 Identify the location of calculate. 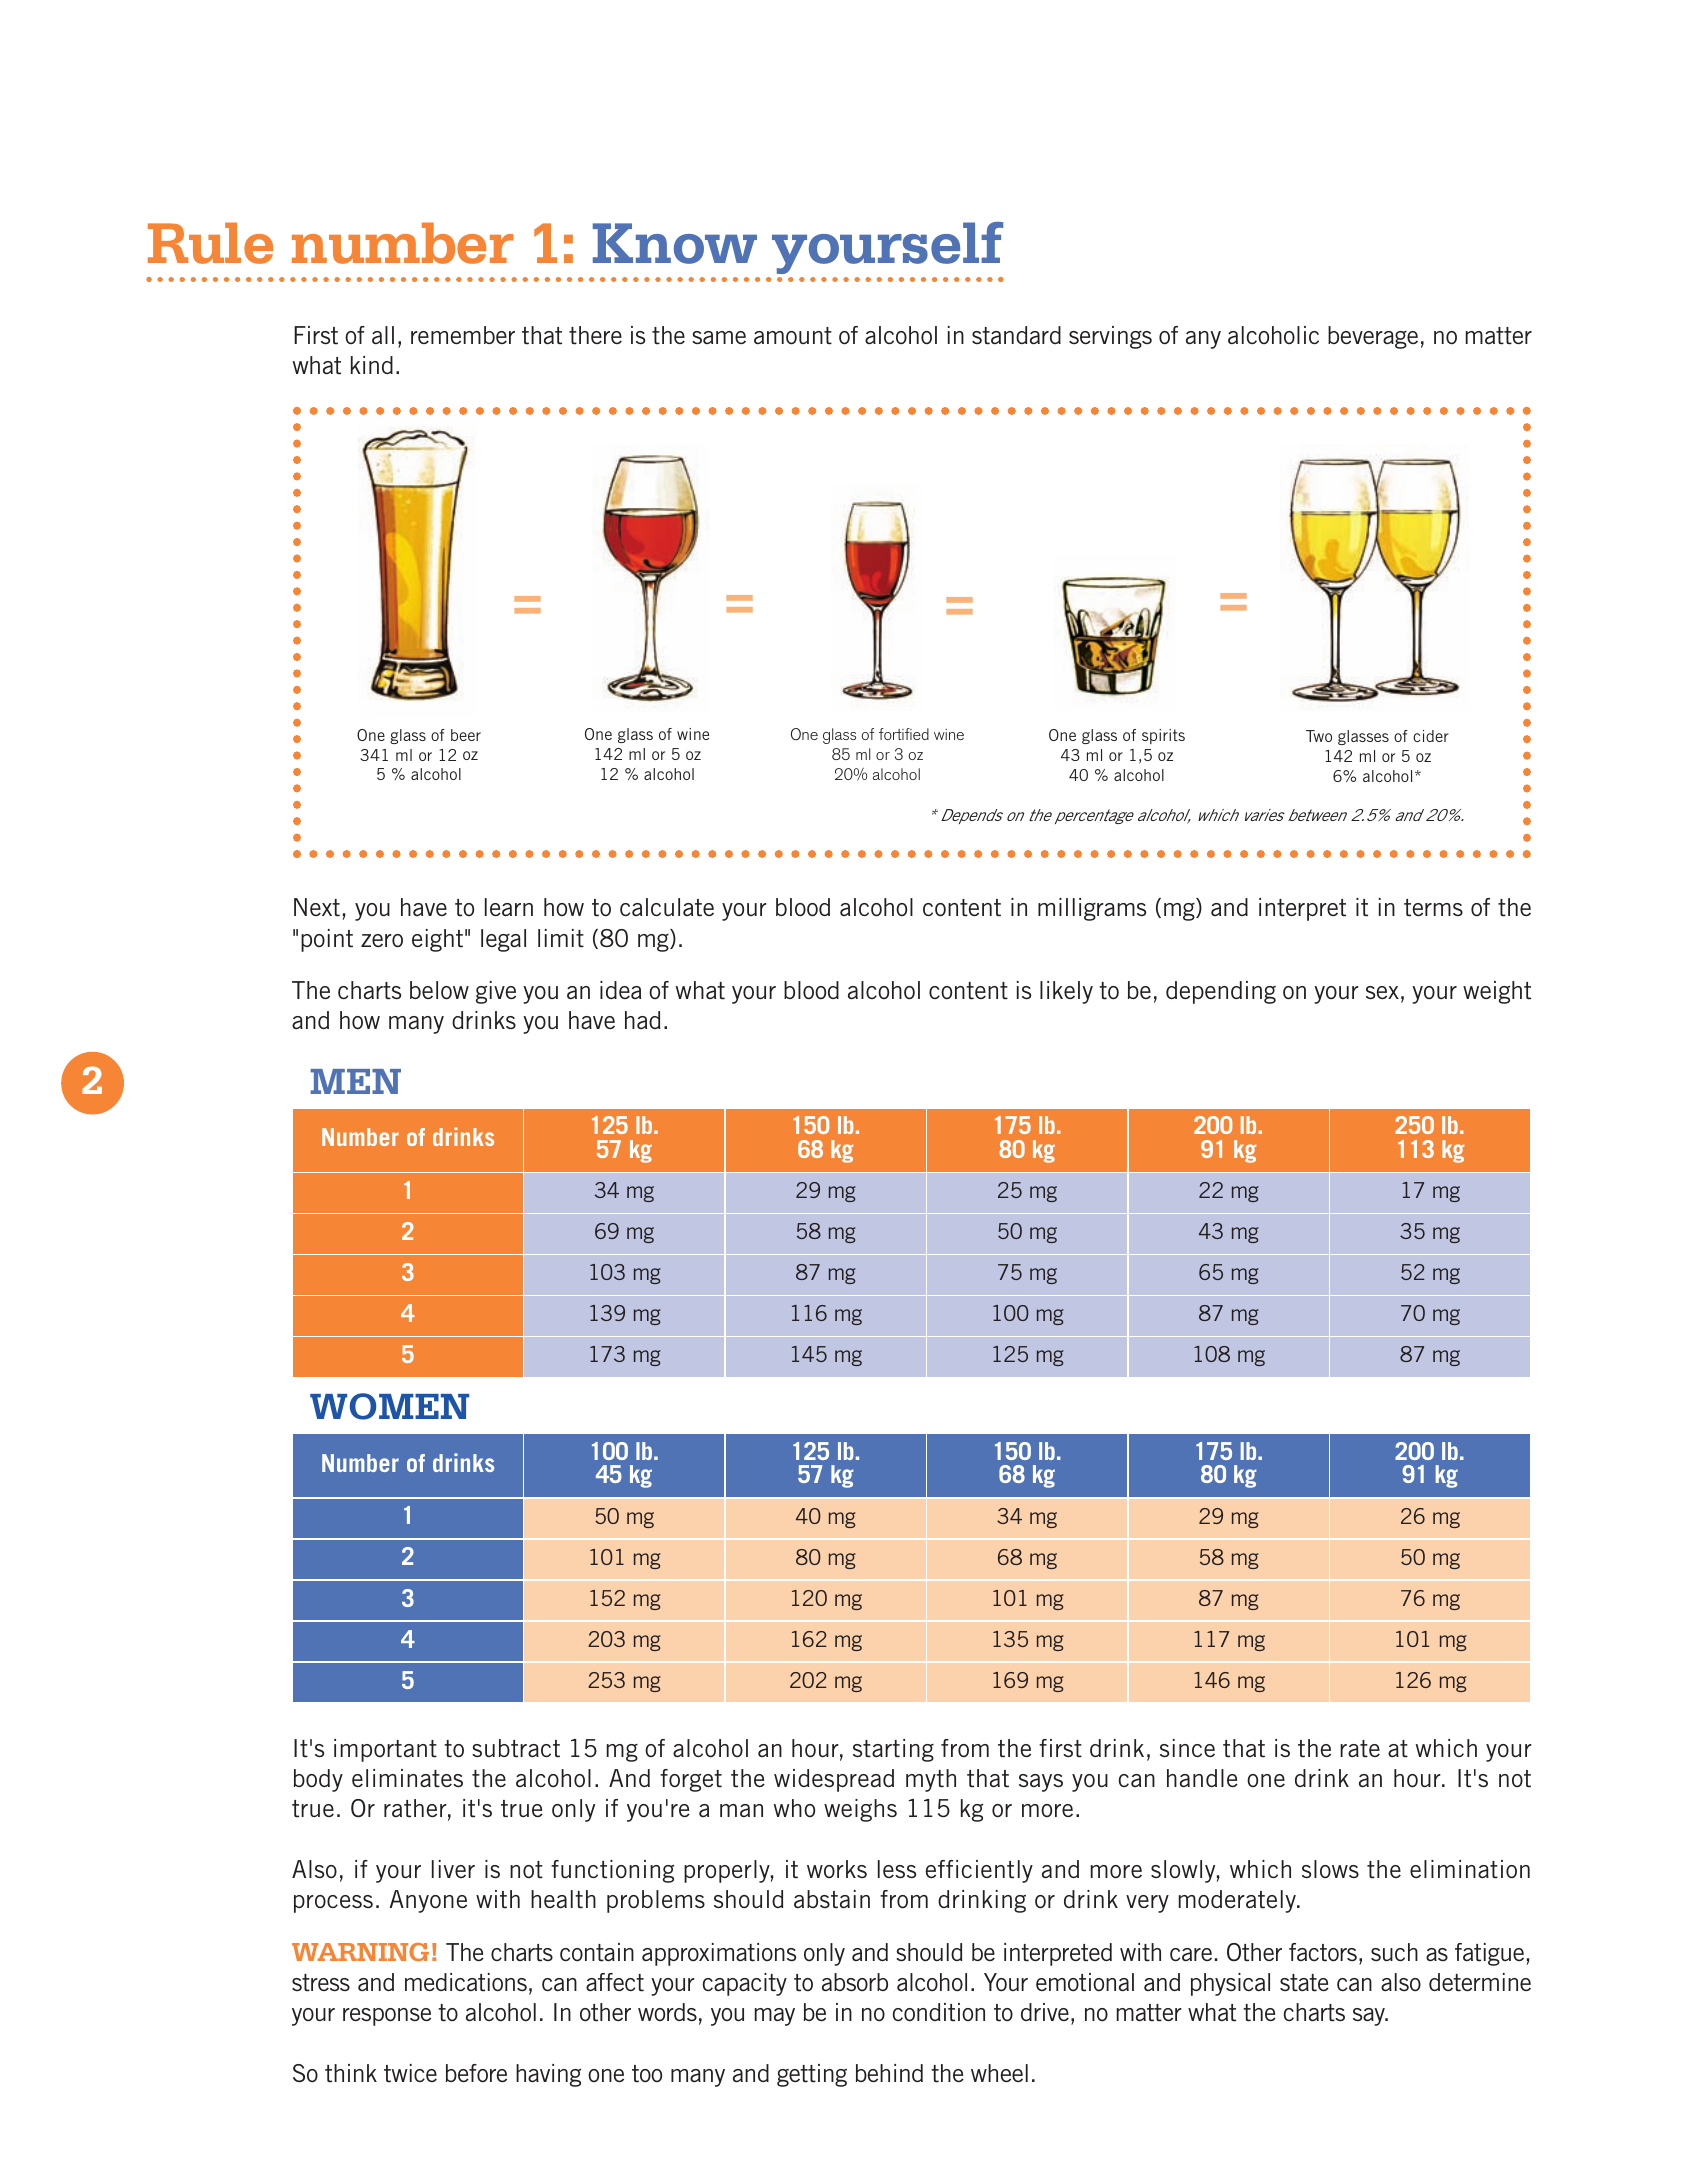
(667, 907).
